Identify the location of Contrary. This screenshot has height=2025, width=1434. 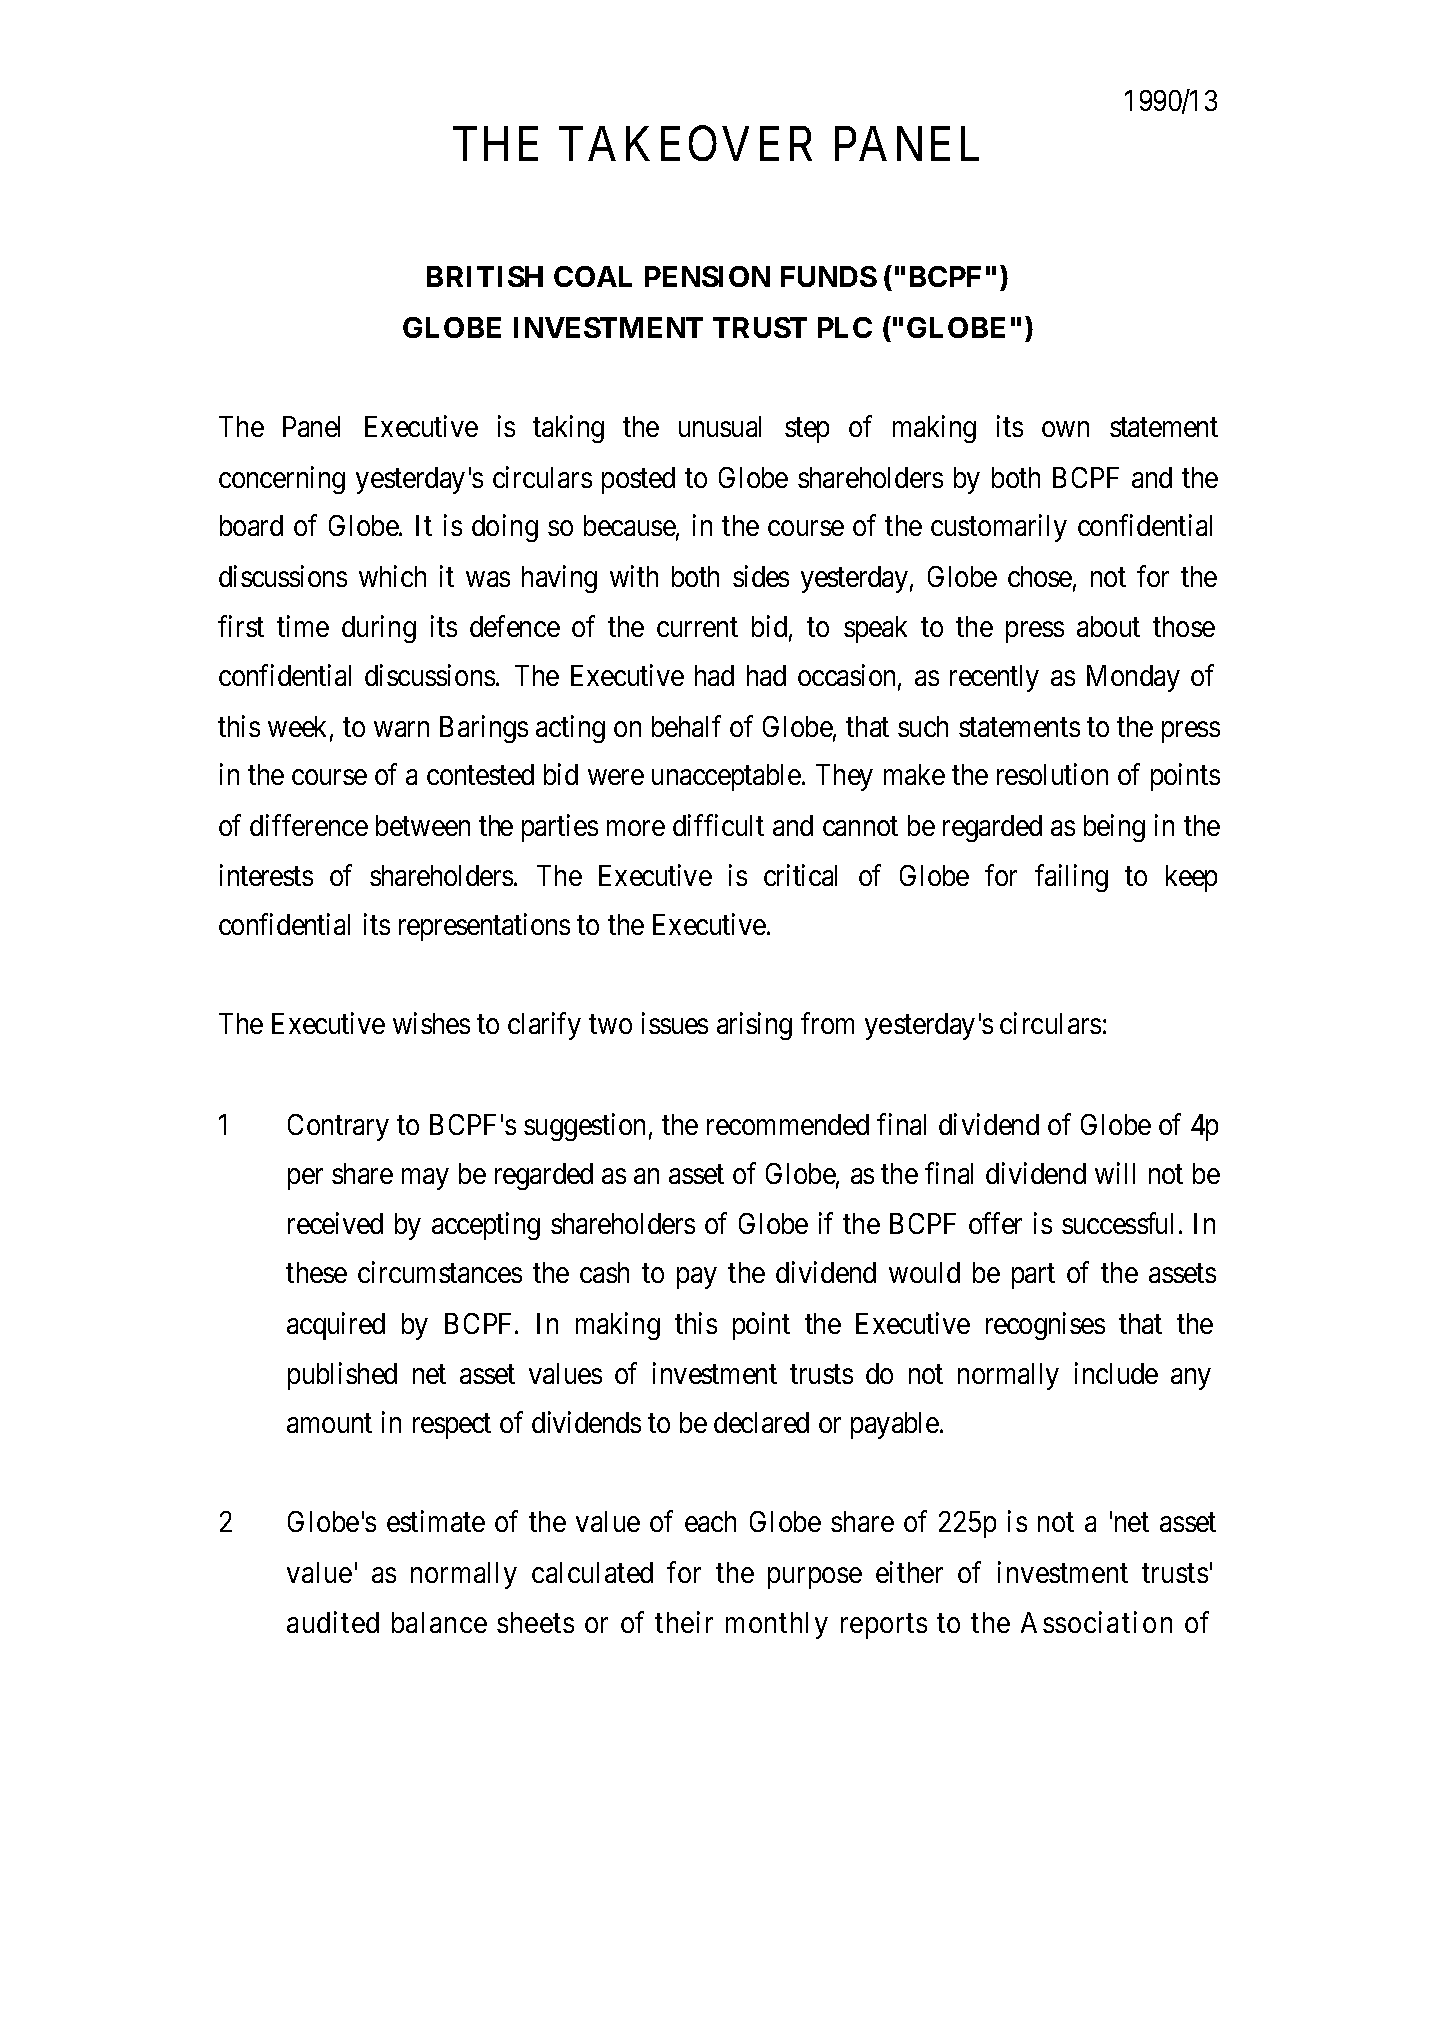
(338, 1127).
